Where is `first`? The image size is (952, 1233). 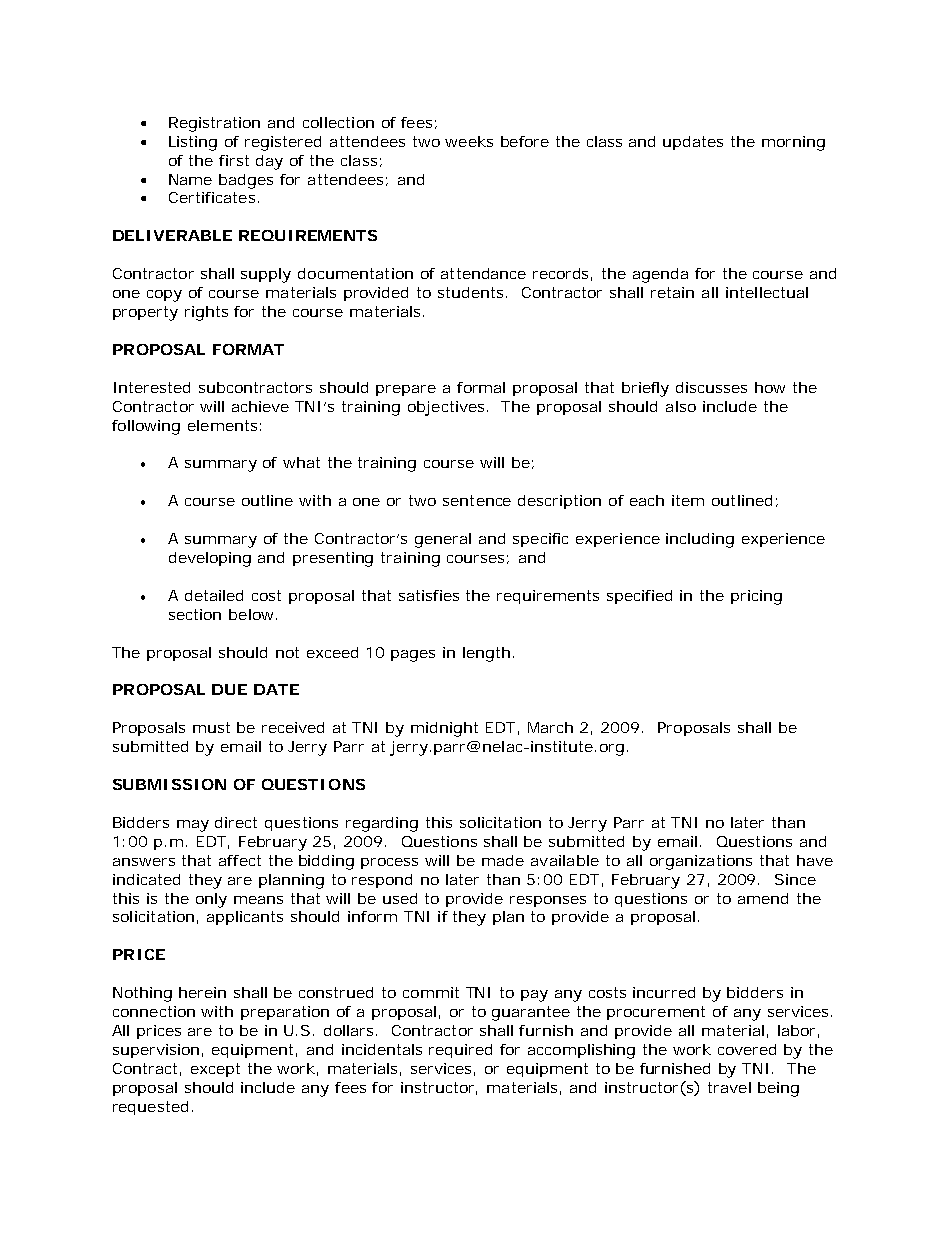 first is located at coordinates (234, 160).
